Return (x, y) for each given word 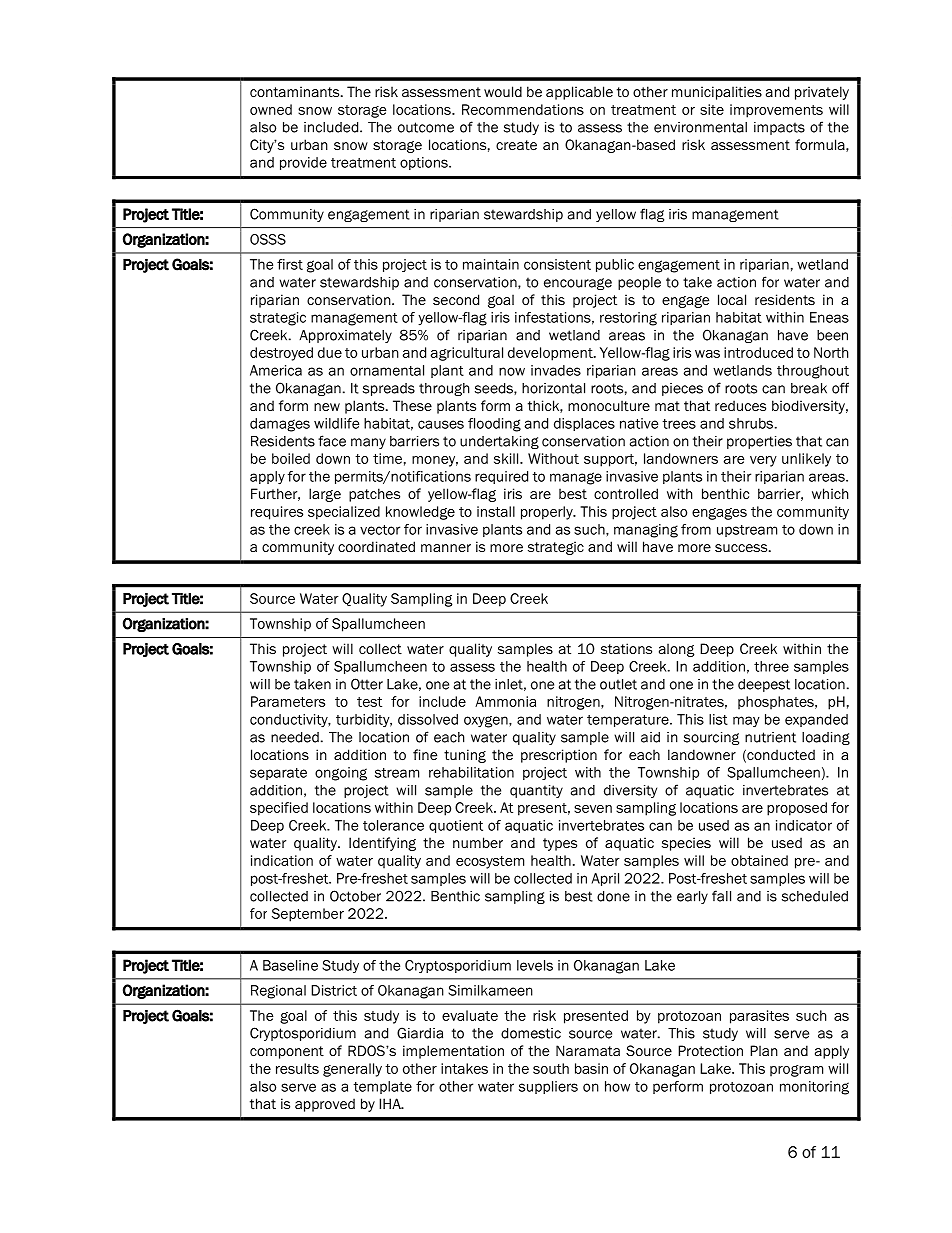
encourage (578, 284)
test (369, 702)
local (732, 299)
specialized (344, 513)
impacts (779, 128)
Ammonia (505, 701)
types (560, 844)
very (763, 461)
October (355, 896)
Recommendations (523, 109)
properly (548, 513)
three (771, 666)
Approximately (345, 336)
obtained (759, 860)
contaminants (296, 91)
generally (352, 1070)
